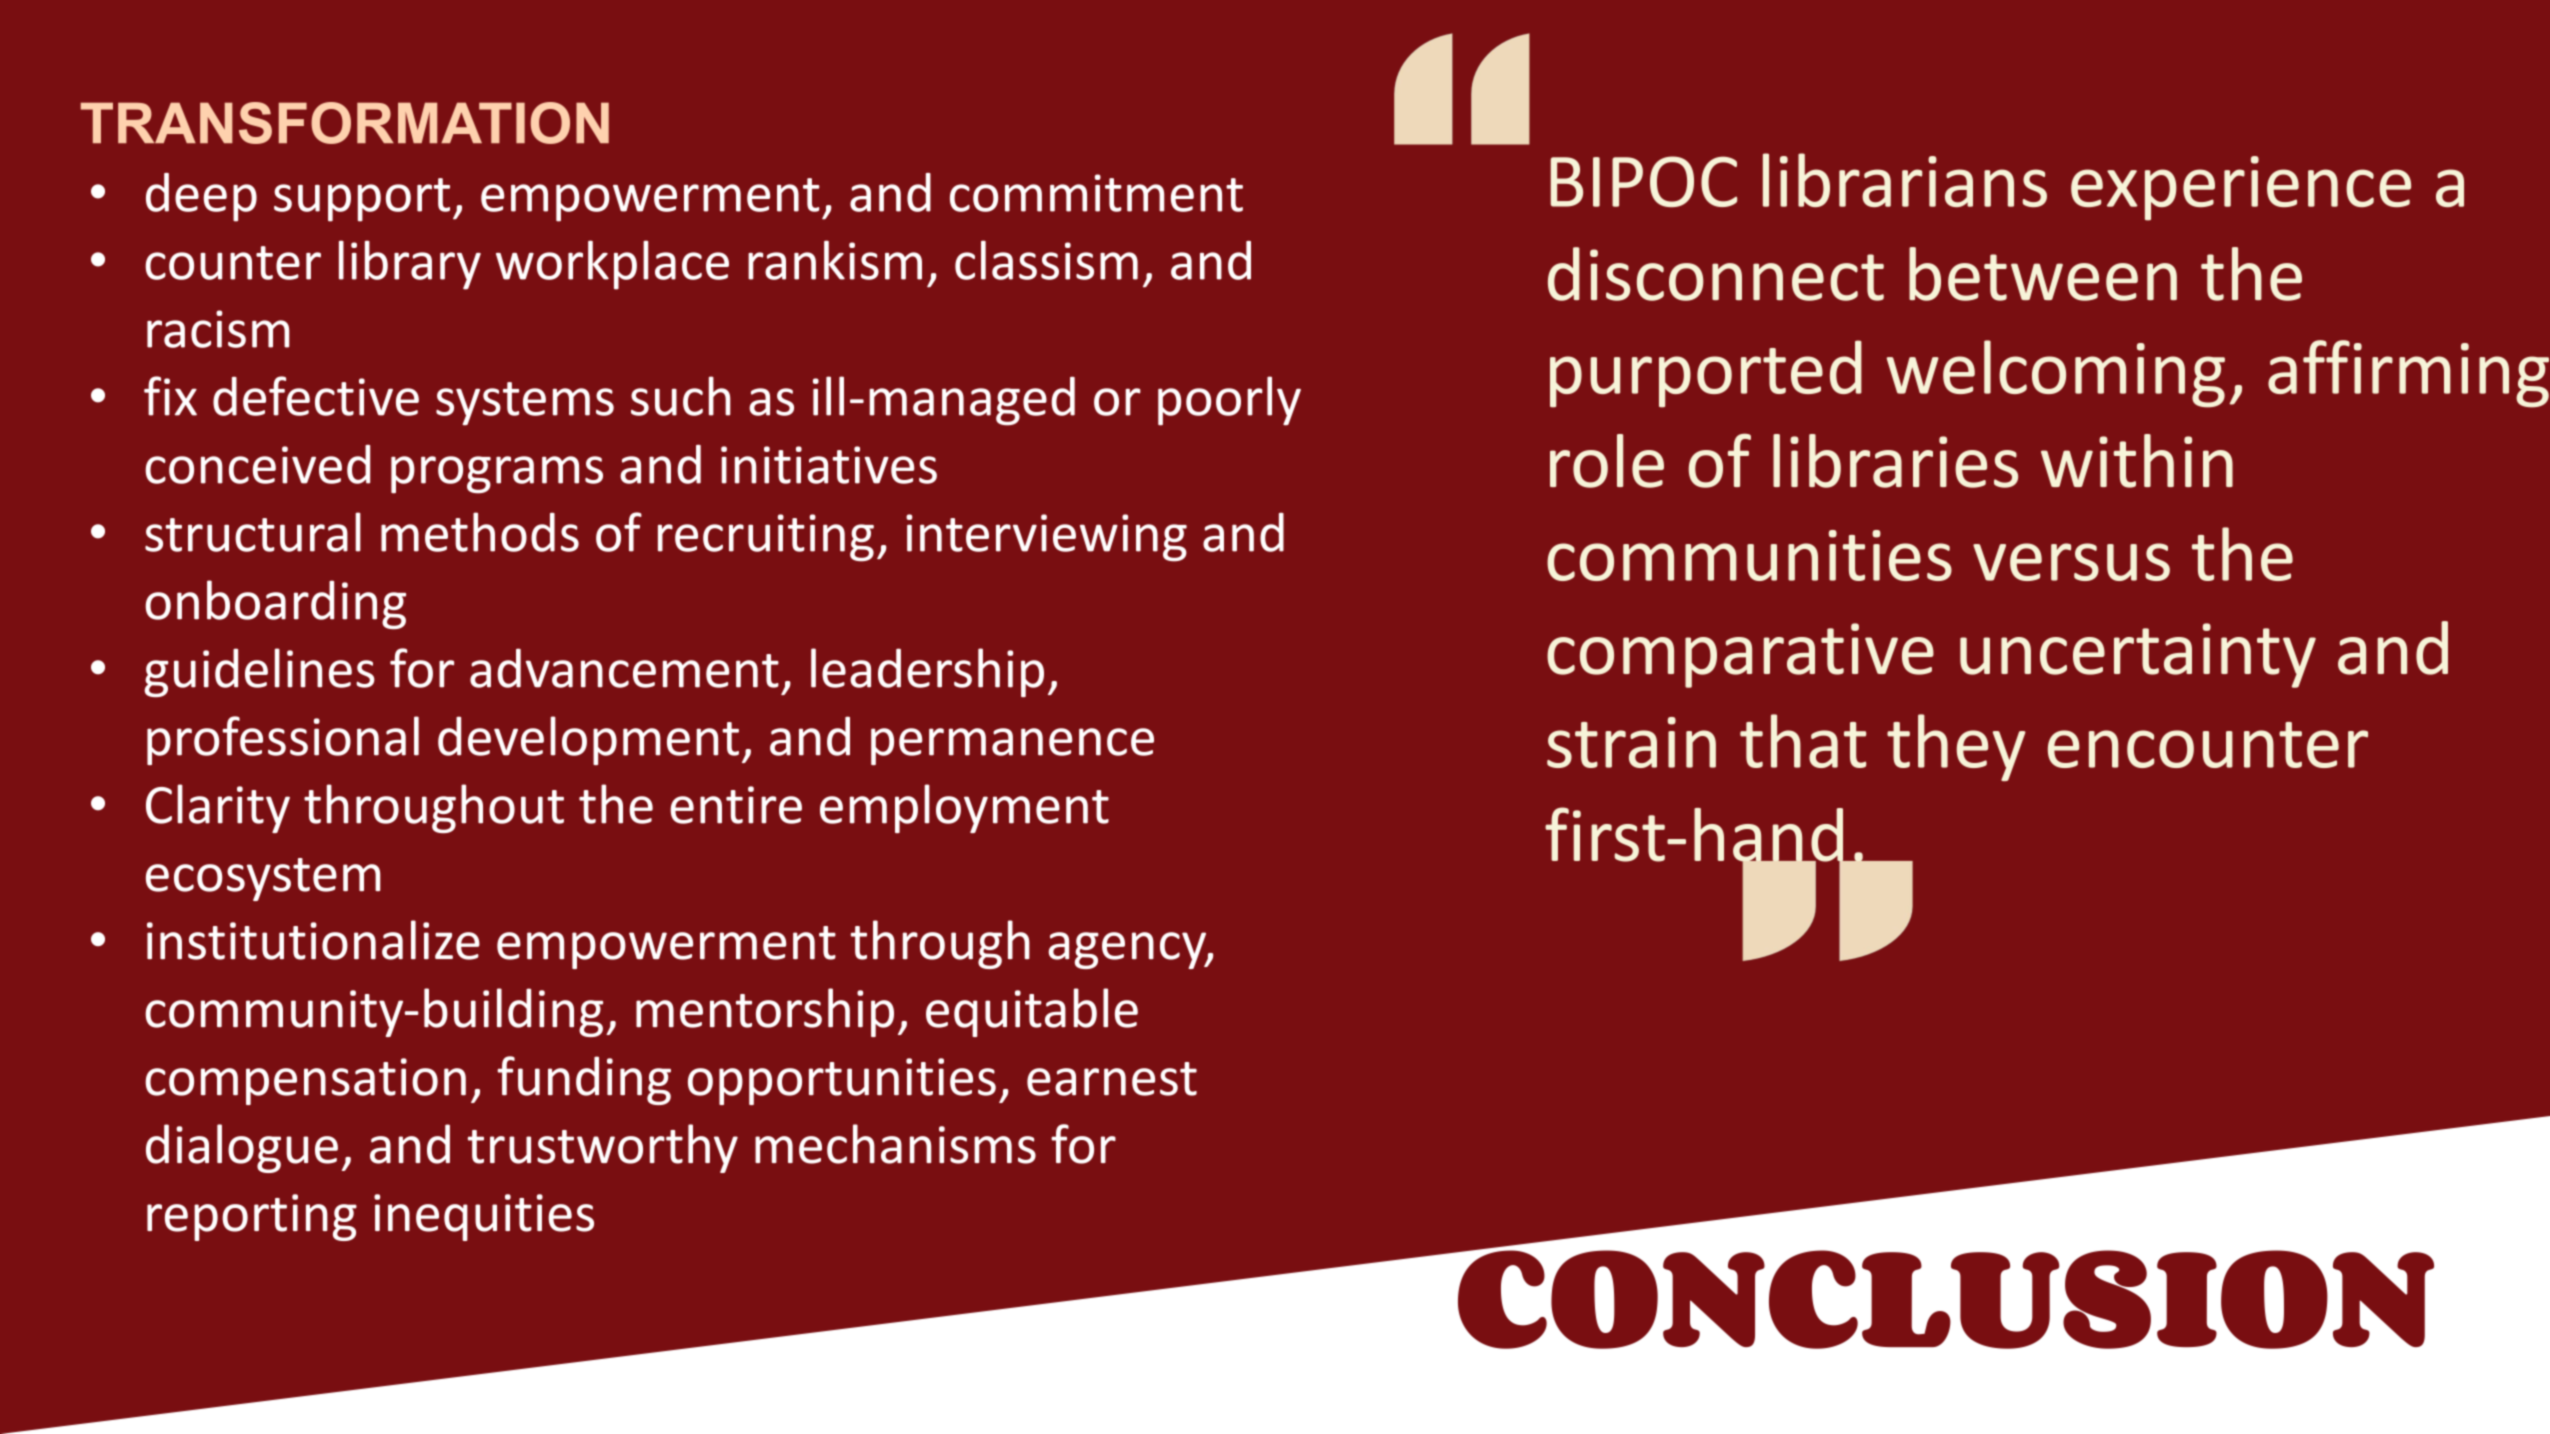 This screenshot has height=1434, width=2550. Describe the element at coordinates (2241, 188) in the screenshot. I see `experience` at that location.
